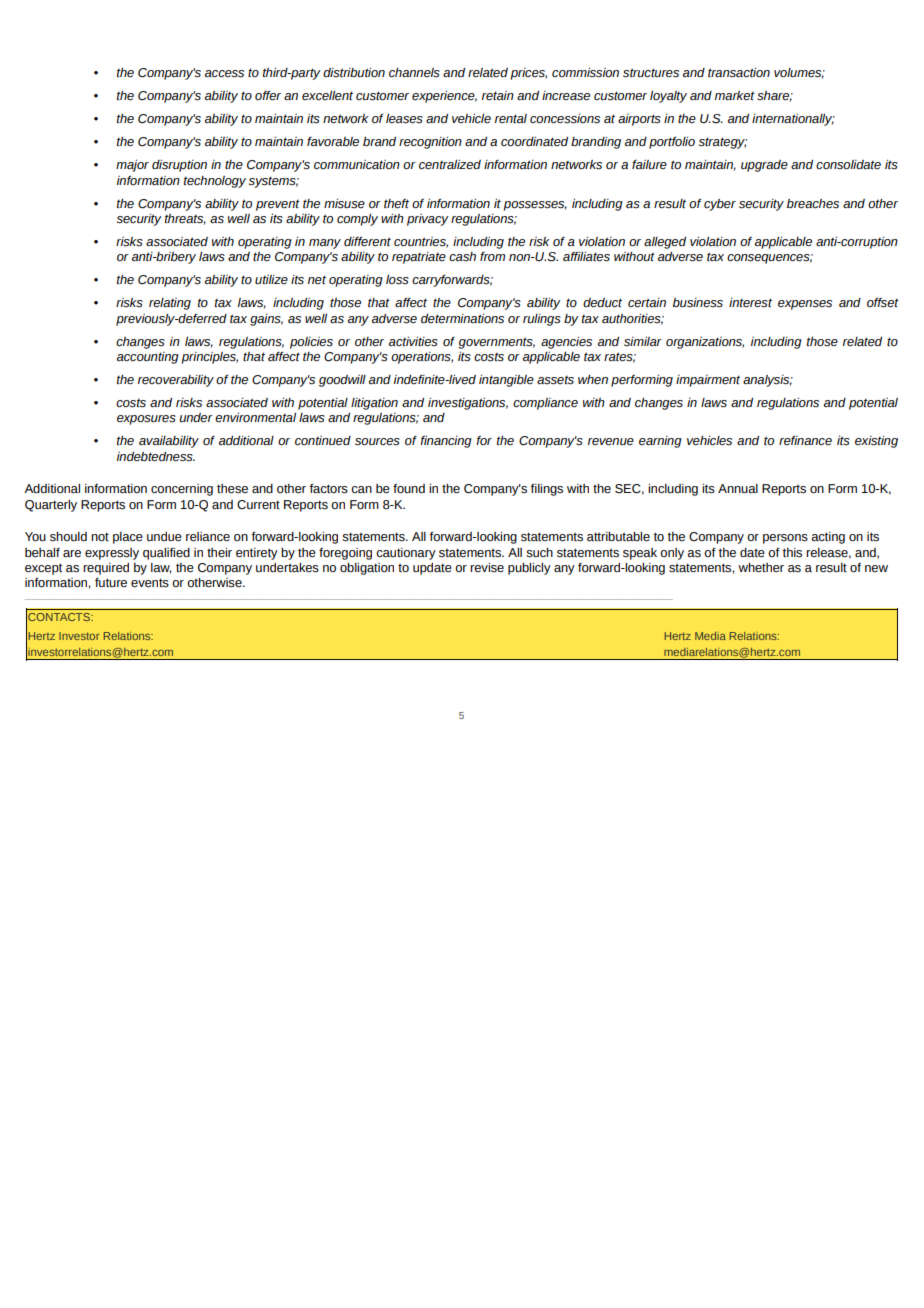  Describe the element at coordinates (735, 96) in the page. I see `market` at that location.
